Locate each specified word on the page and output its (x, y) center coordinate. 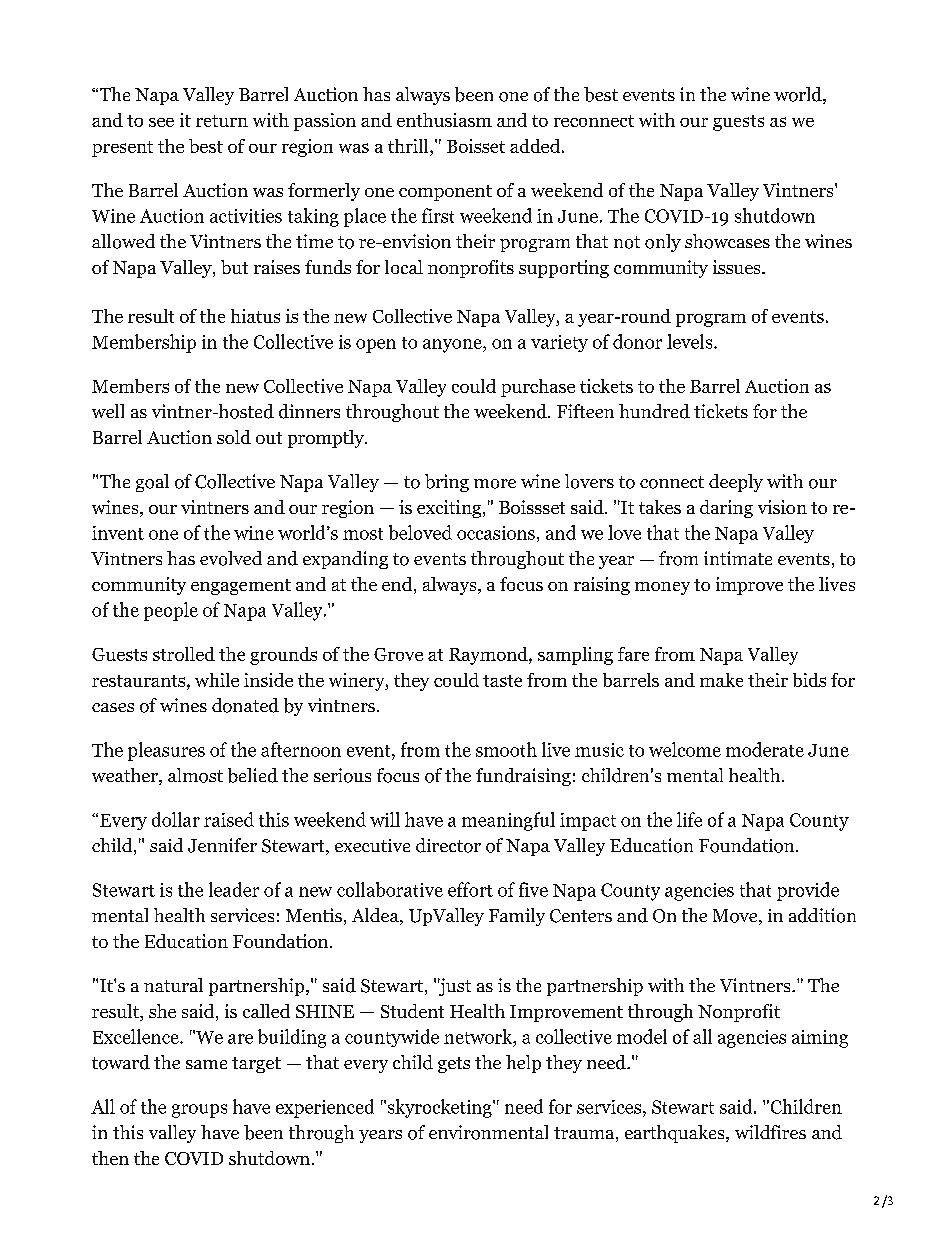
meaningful (508, 821)
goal (152, 483)
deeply (736, 483)
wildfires (770, 1132)
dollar (176, 819)
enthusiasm (444, 120)
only (663, 243)
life (689, 819)
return (222, 121)
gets (454, 1065)
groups (199, 1111)
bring (447, 483)
